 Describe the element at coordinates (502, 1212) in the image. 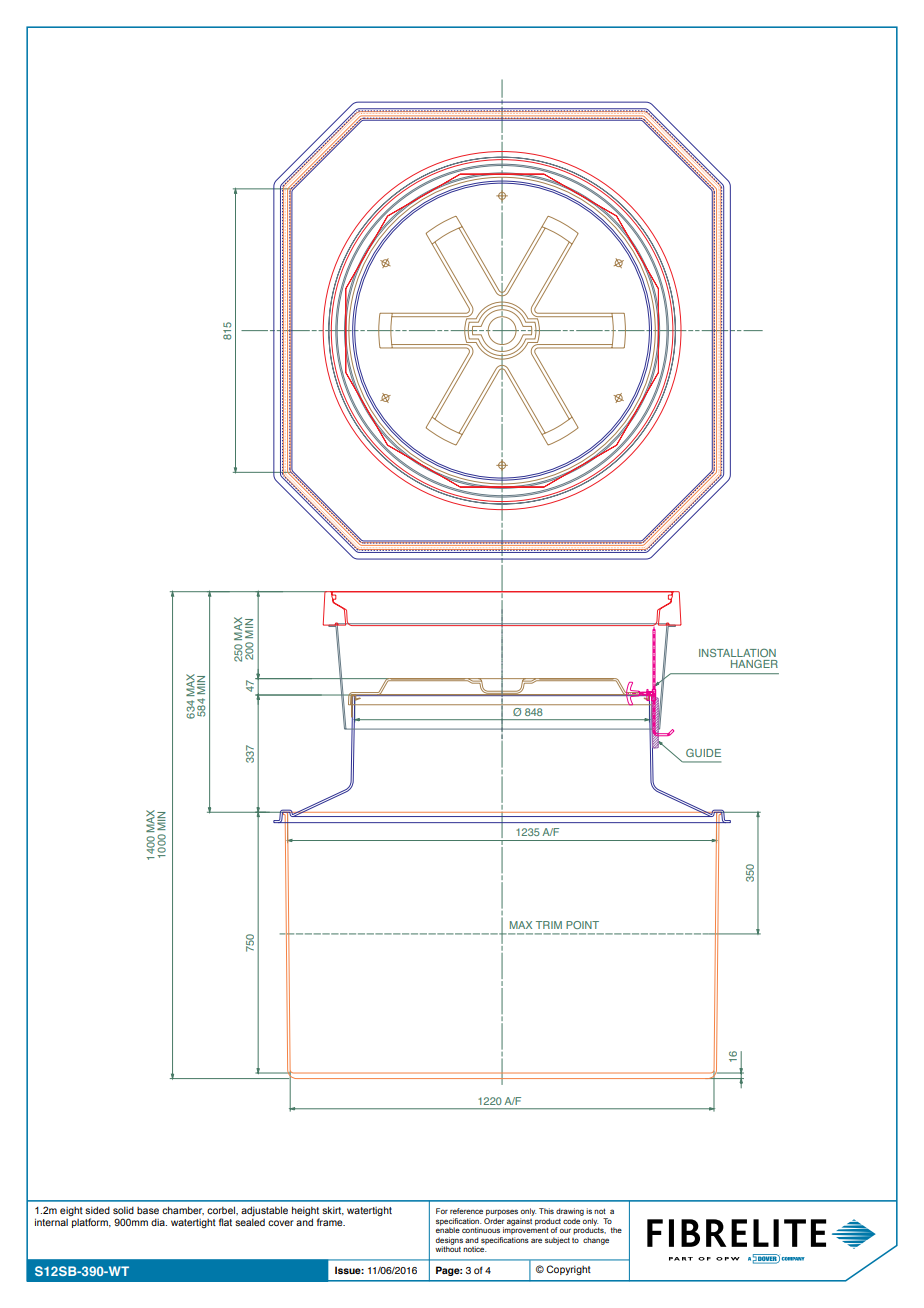

I see `purposes` at that location.
